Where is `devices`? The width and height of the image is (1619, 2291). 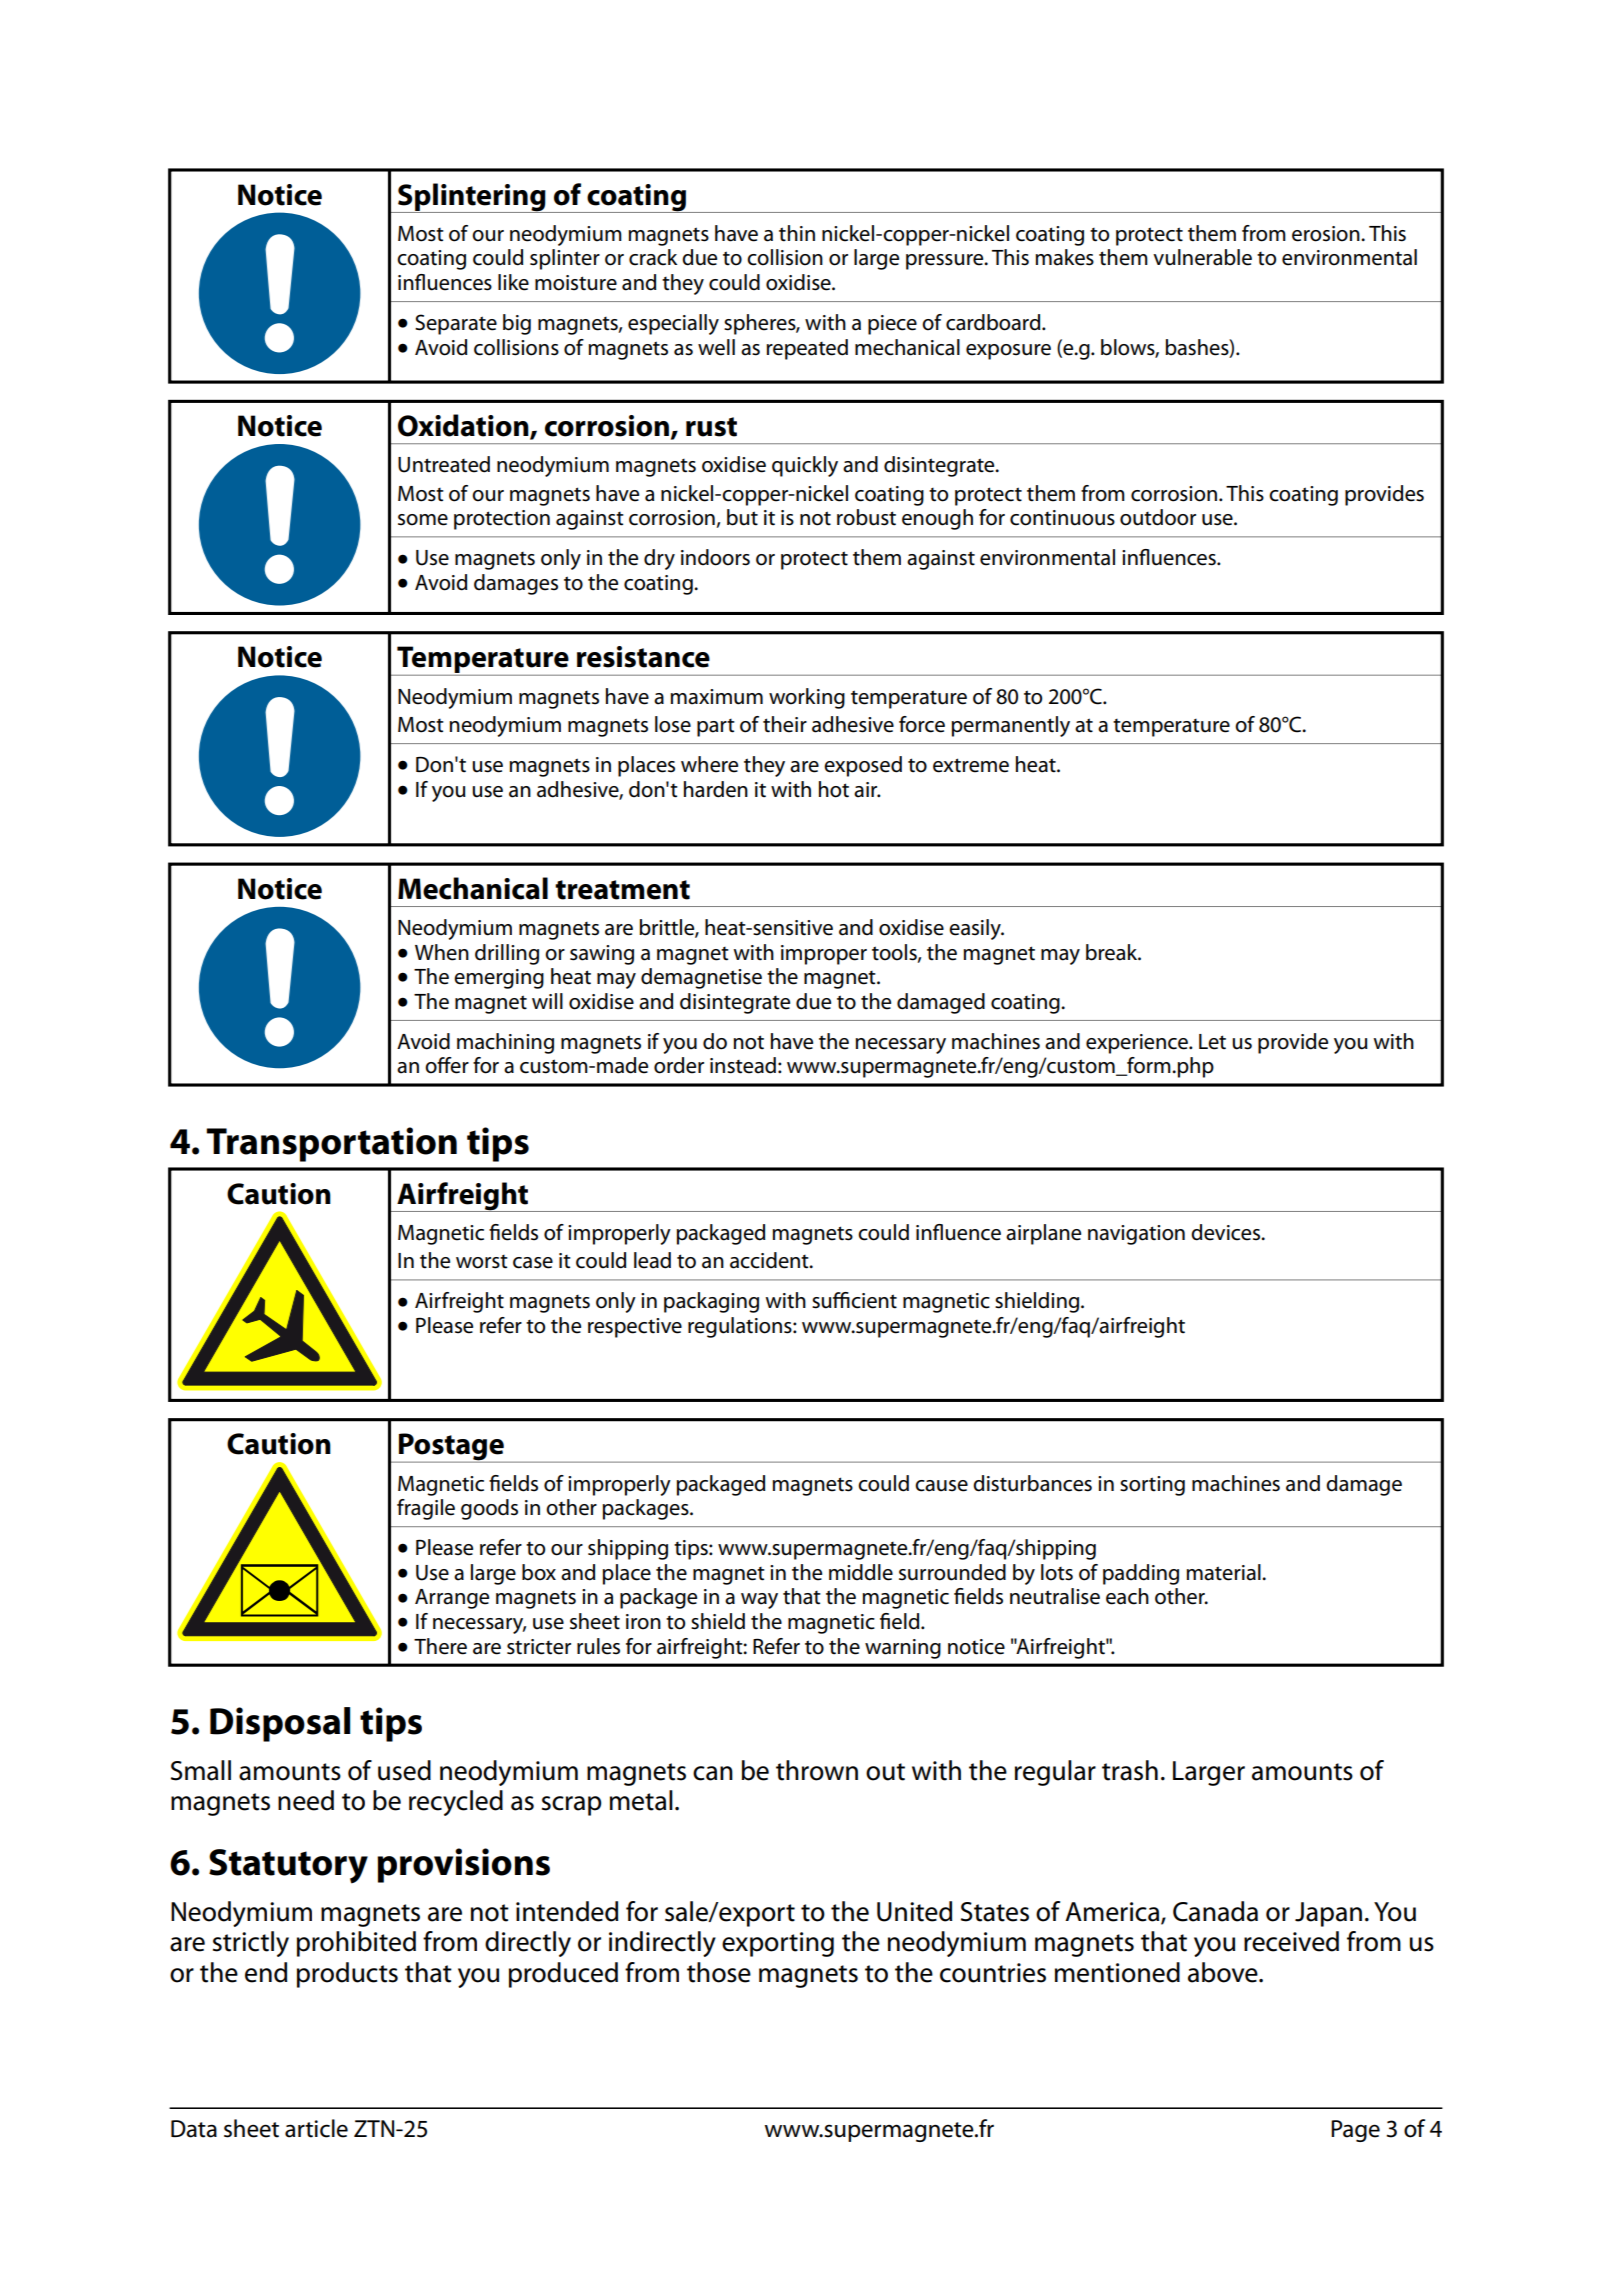 devices is located at coordinates (1226, 1232).
